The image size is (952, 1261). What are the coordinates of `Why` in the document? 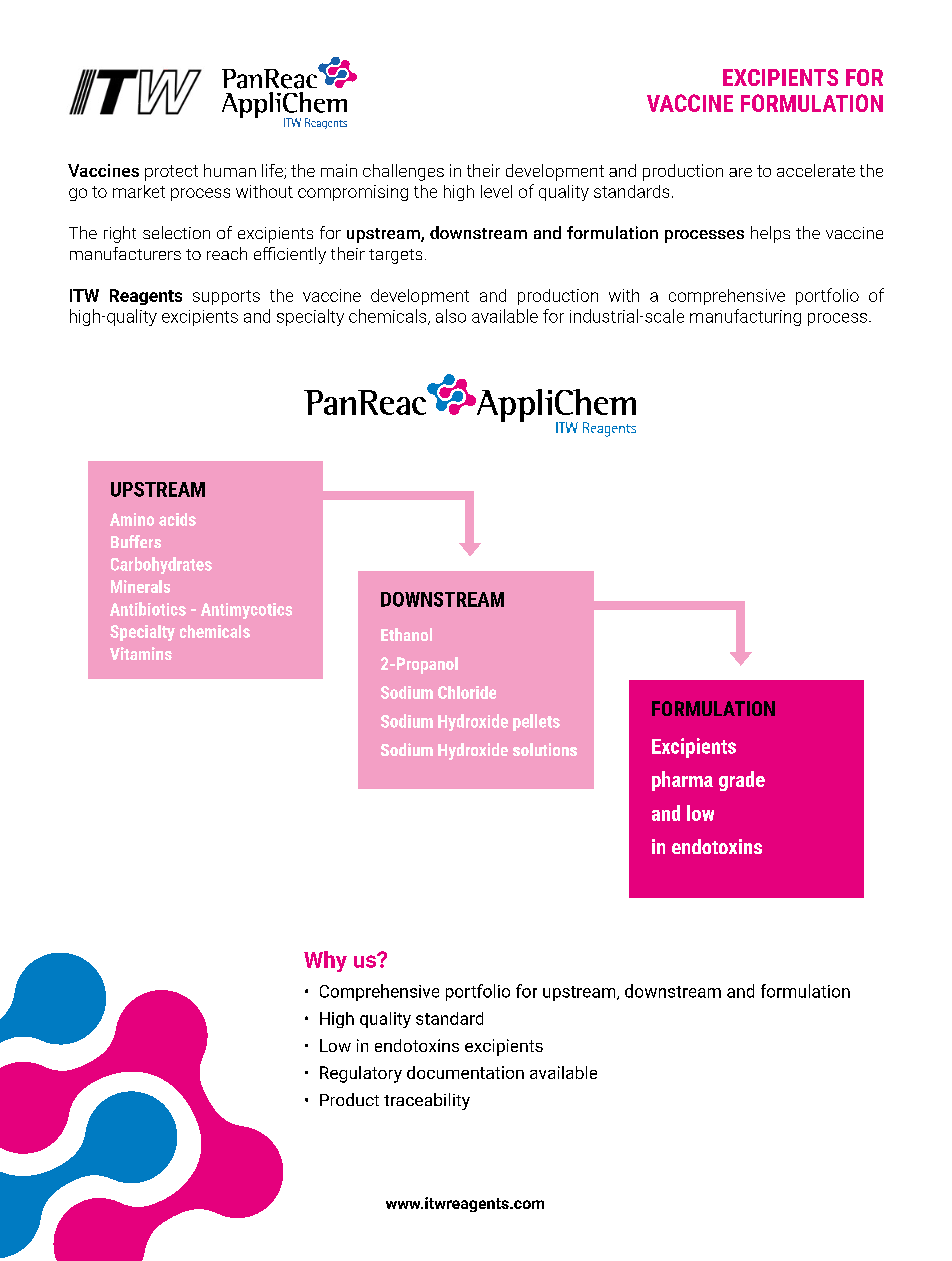 It's located at (325, 961).
